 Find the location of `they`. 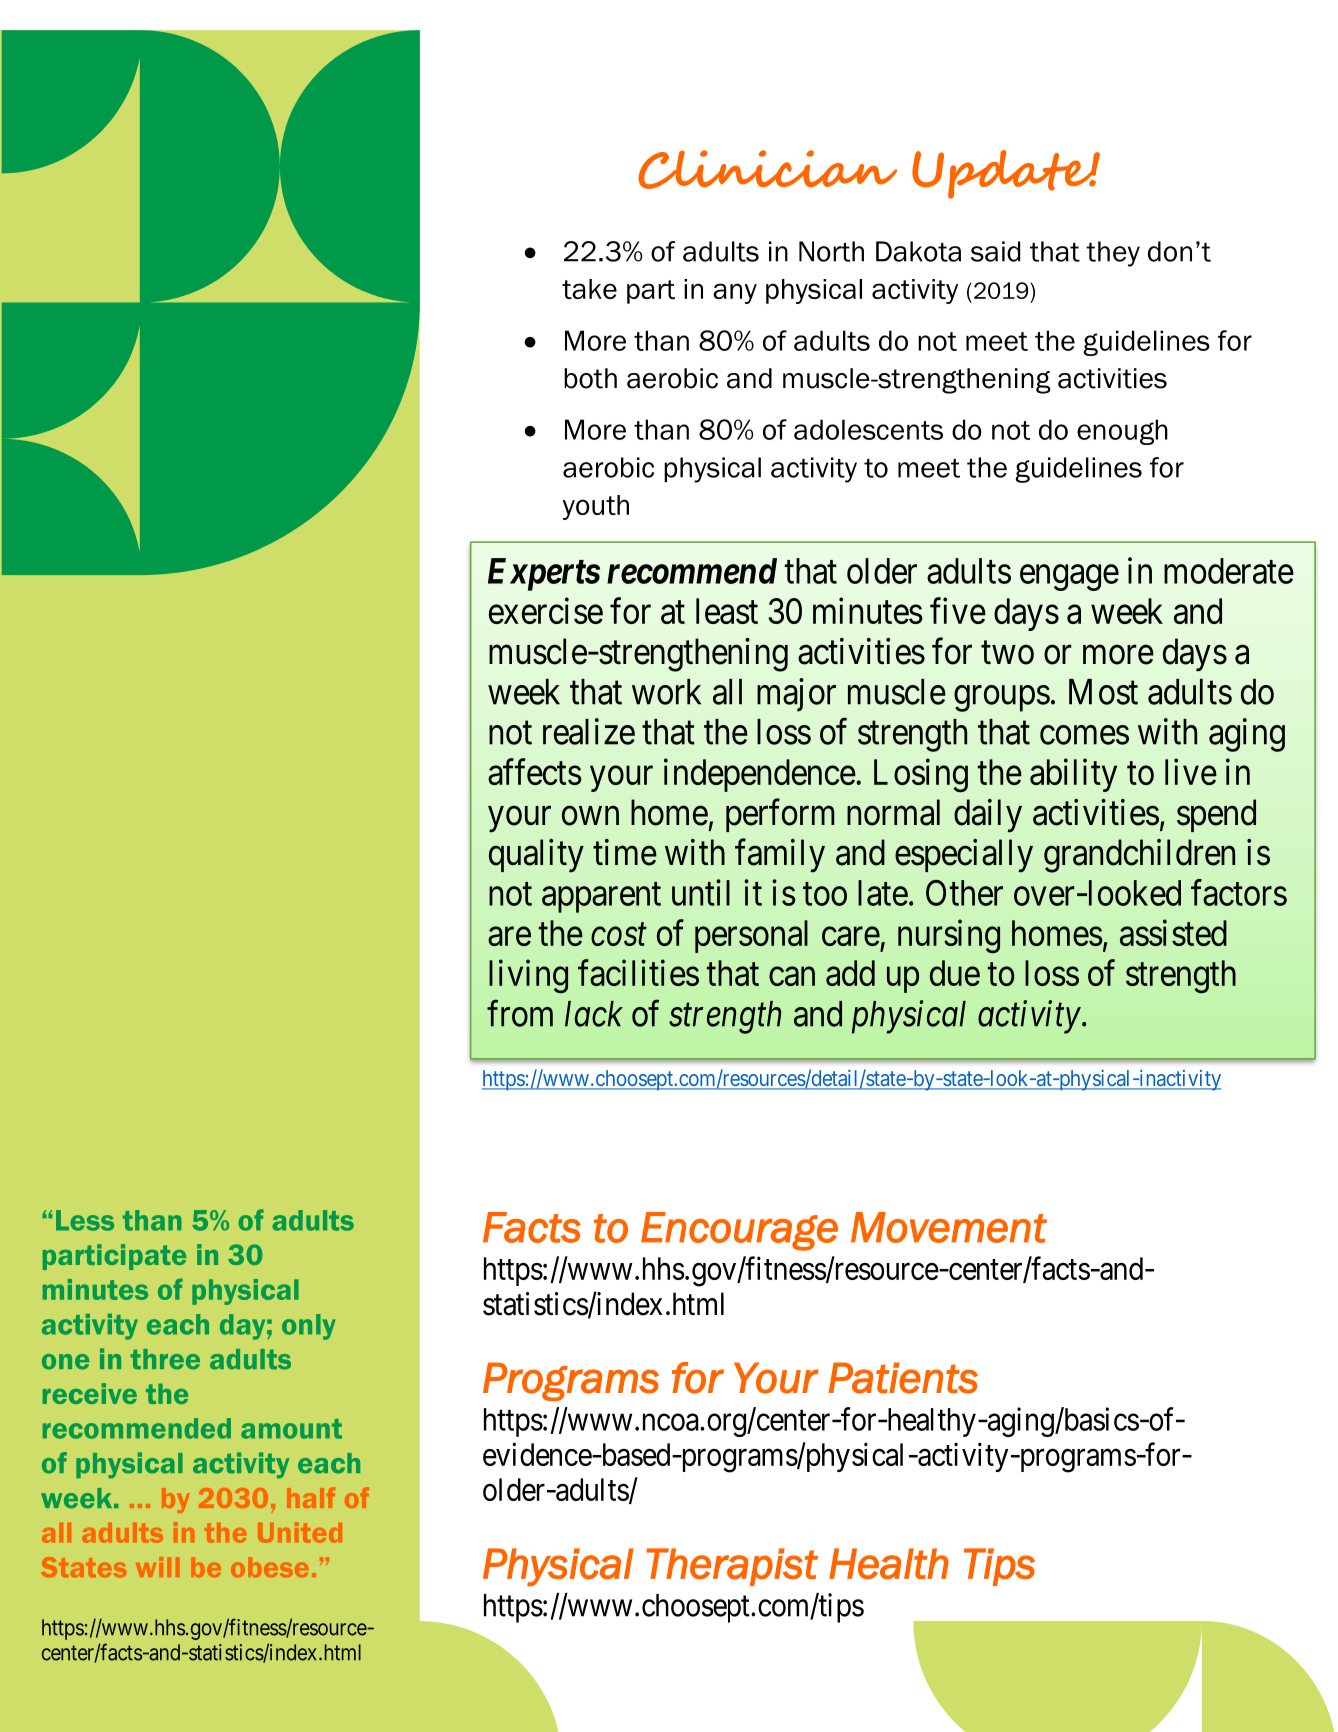

they is located at coordinates (1113, 254).
